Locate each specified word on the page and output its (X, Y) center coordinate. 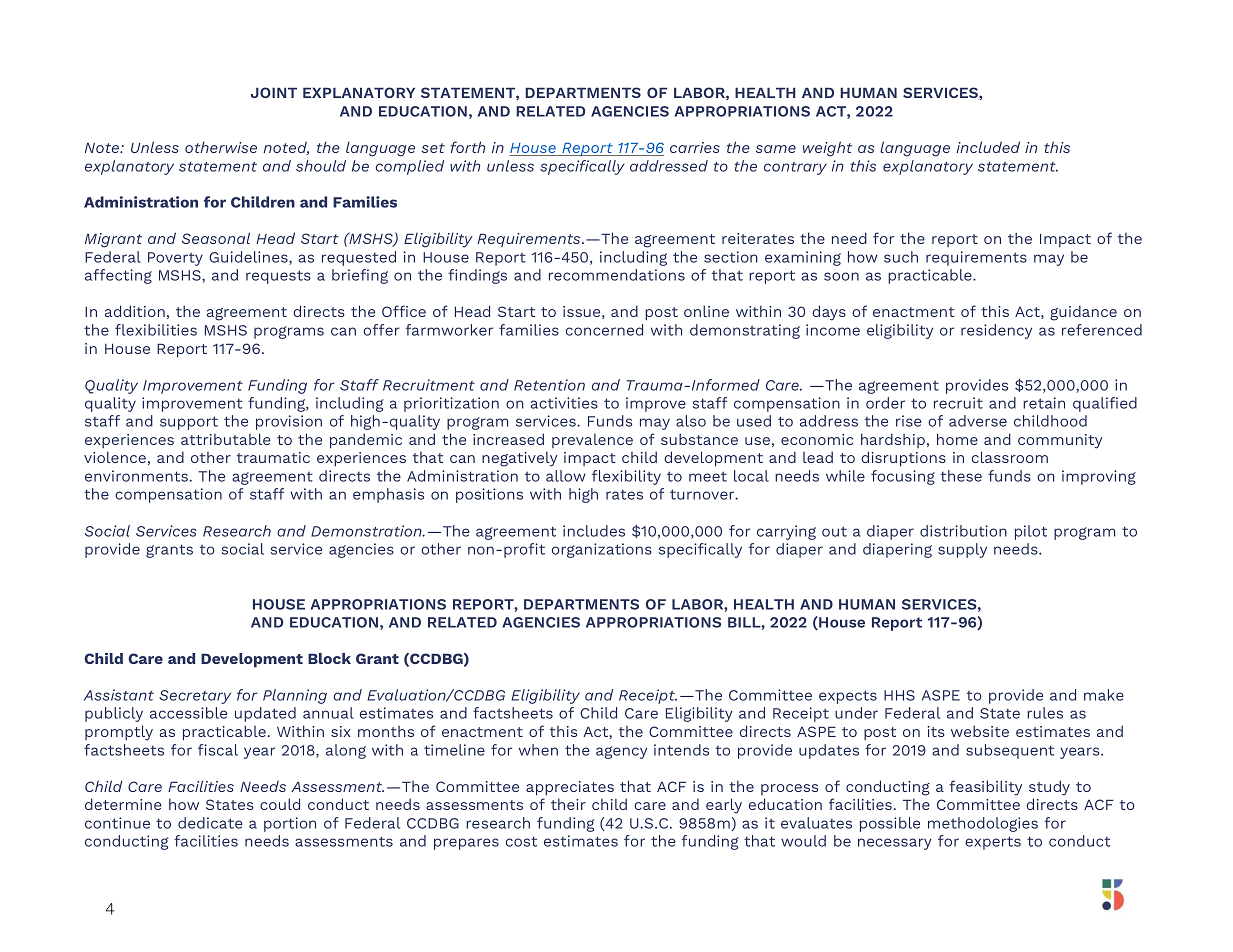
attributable (226, 439)
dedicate (210, 823)
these (961, 476)
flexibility (626, 477)
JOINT (274, 92)
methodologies (983, 824)
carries (695, 147)
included (988, 147)
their (568, 804)
